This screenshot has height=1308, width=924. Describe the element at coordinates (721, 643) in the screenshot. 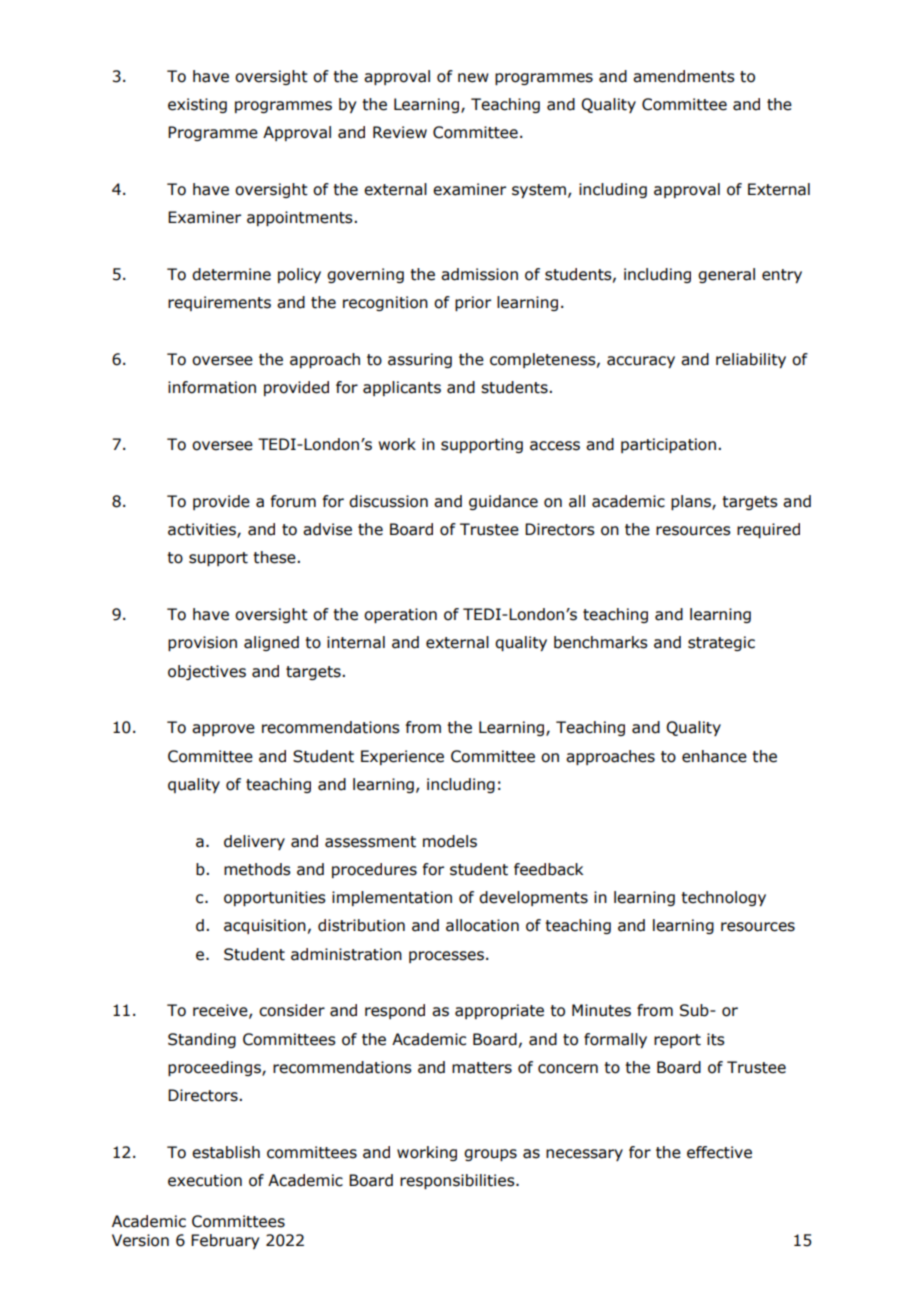

I see `strategic` at that location.
